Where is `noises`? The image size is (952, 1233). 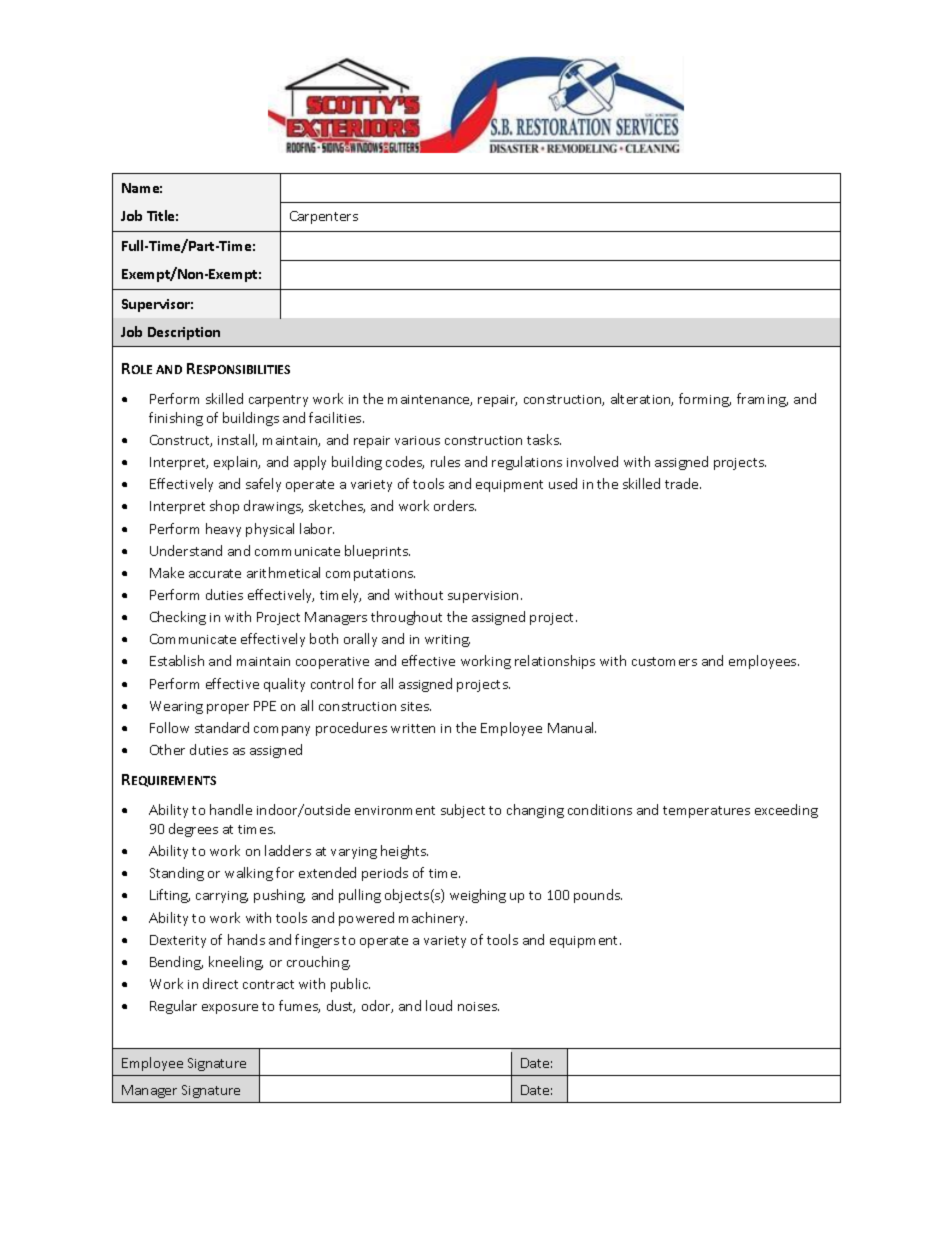 noises is located at coordinates (478, 1006).
